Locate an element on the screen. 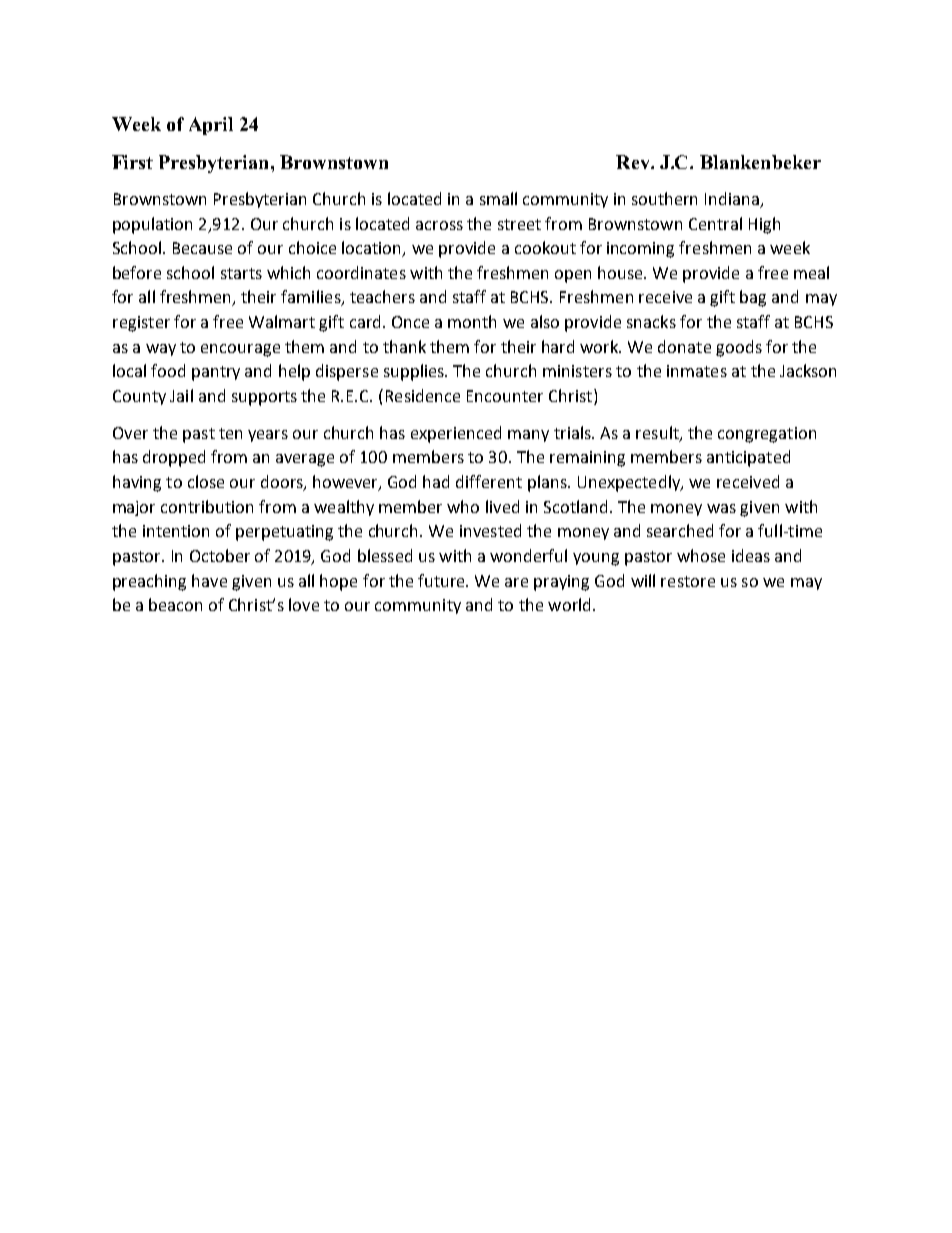  starts is located at coordinates (241, 273).
